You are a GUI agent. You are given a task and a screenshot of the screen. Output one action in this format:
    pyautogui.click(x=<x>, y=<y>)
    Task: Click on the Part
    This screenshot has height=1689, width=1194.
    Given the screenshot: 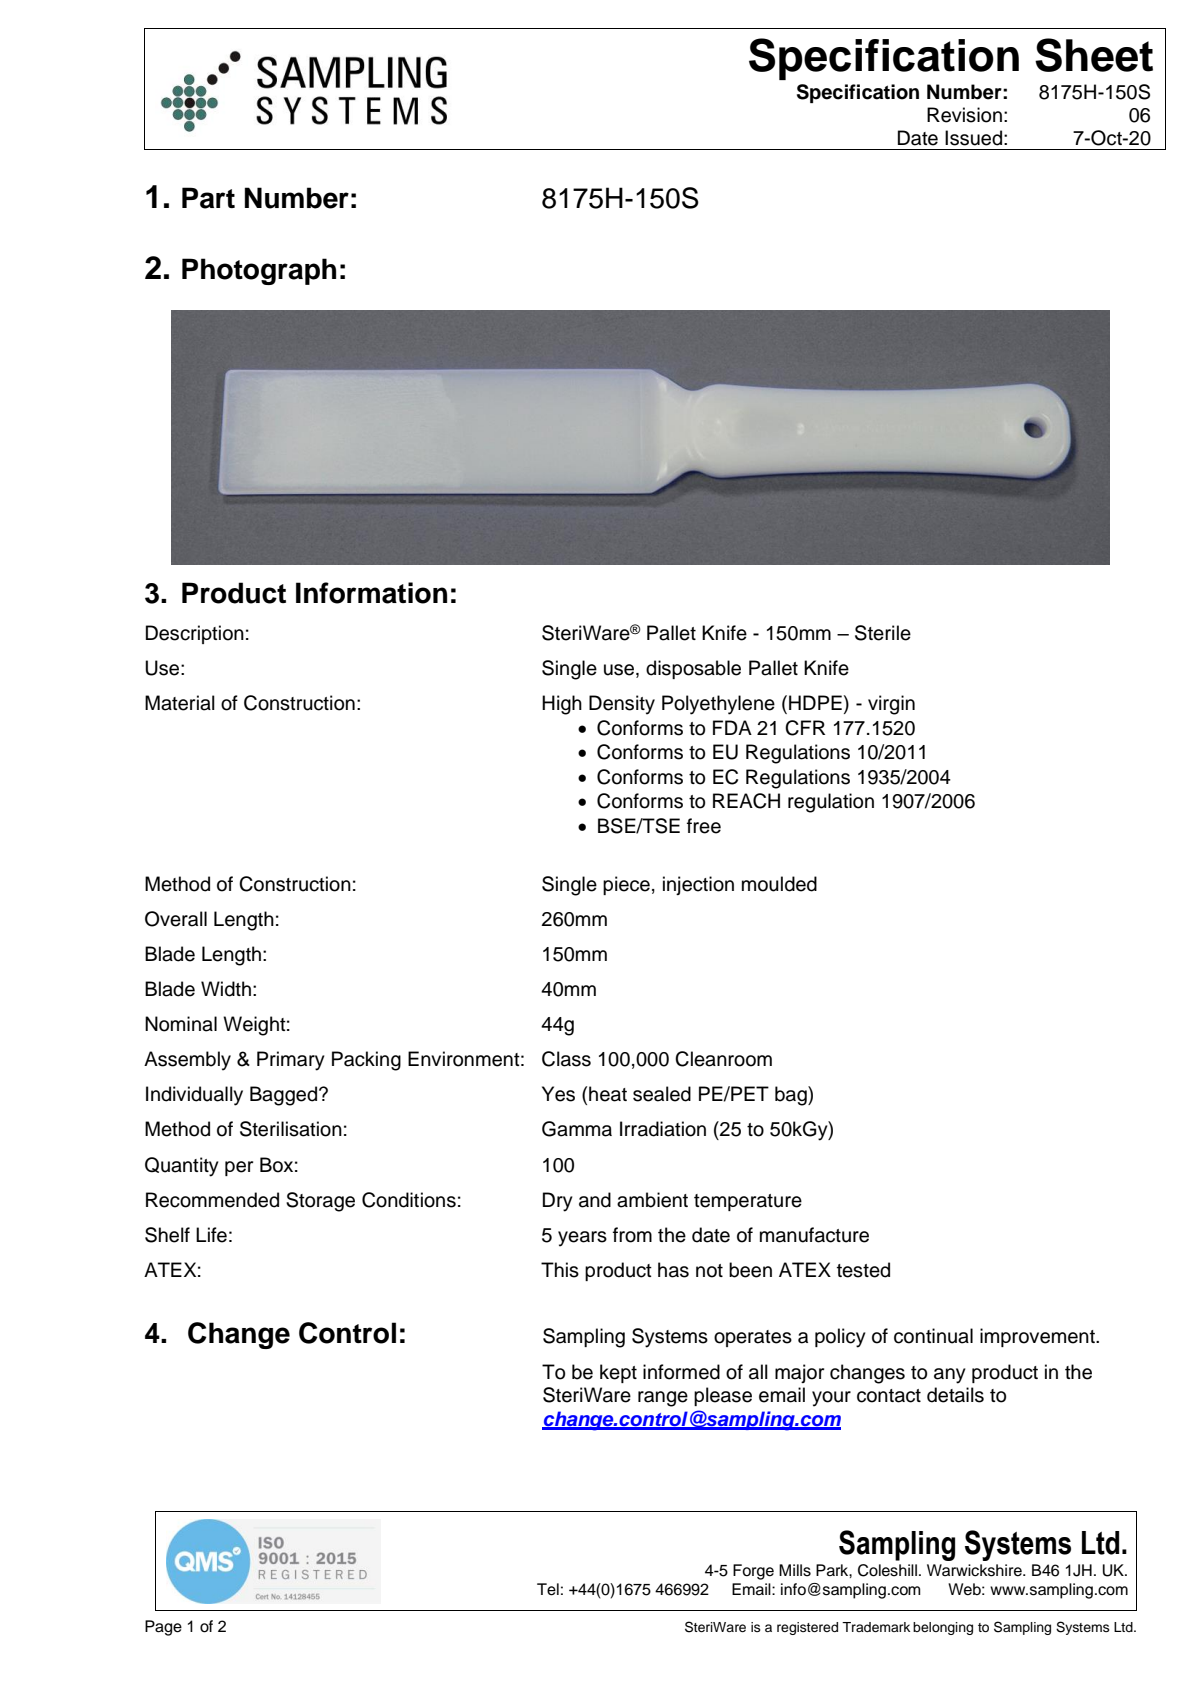 What is the action you would take?
    pyautogui.click(x=208, y=198)
